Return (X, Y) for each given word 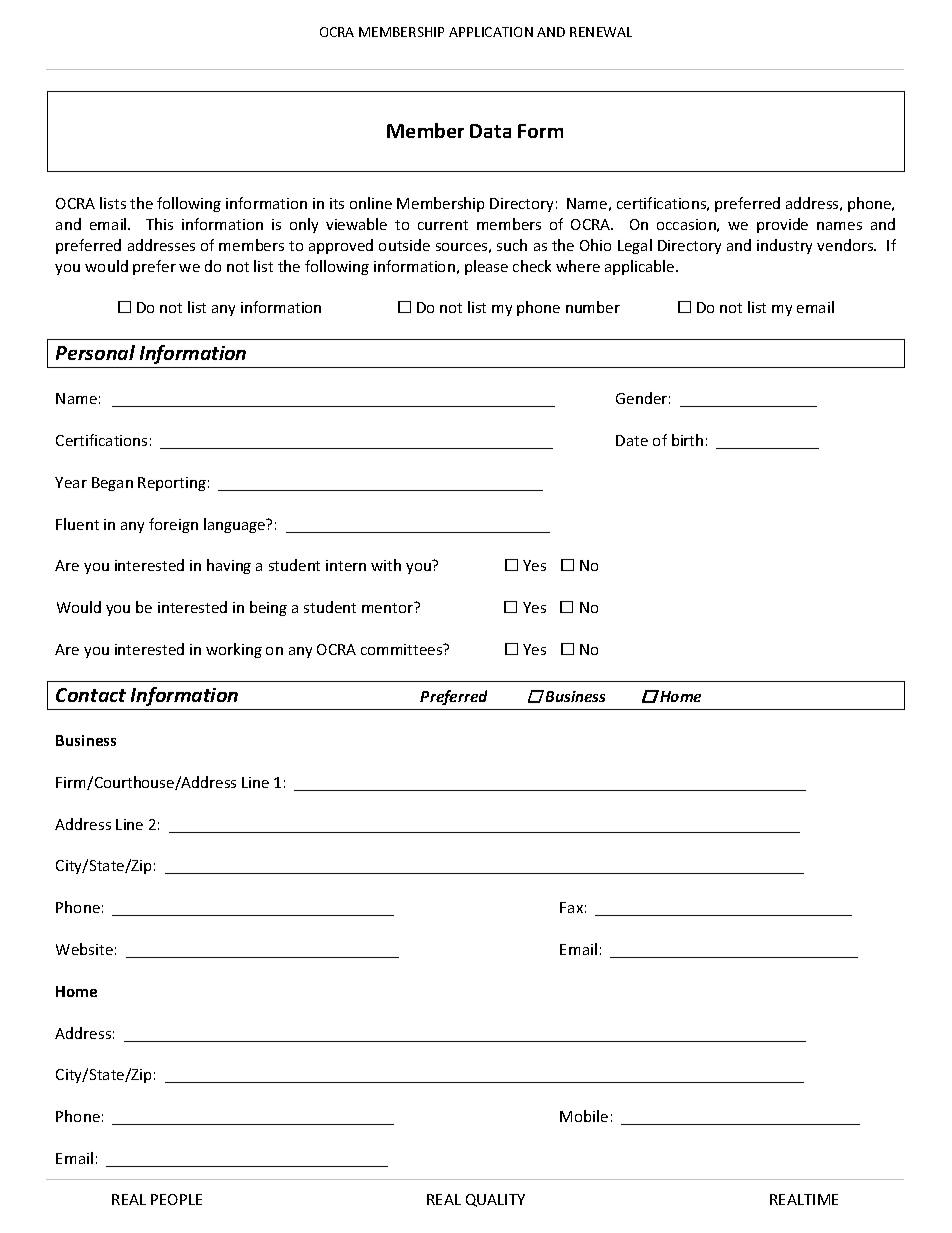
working (234, 650)
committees (403, 649)
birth (687, 440)
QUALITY (495, 1200)
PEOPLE (176, 1199)
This (159, 224)
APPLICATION (491, 32)
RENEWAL (601, 32)
